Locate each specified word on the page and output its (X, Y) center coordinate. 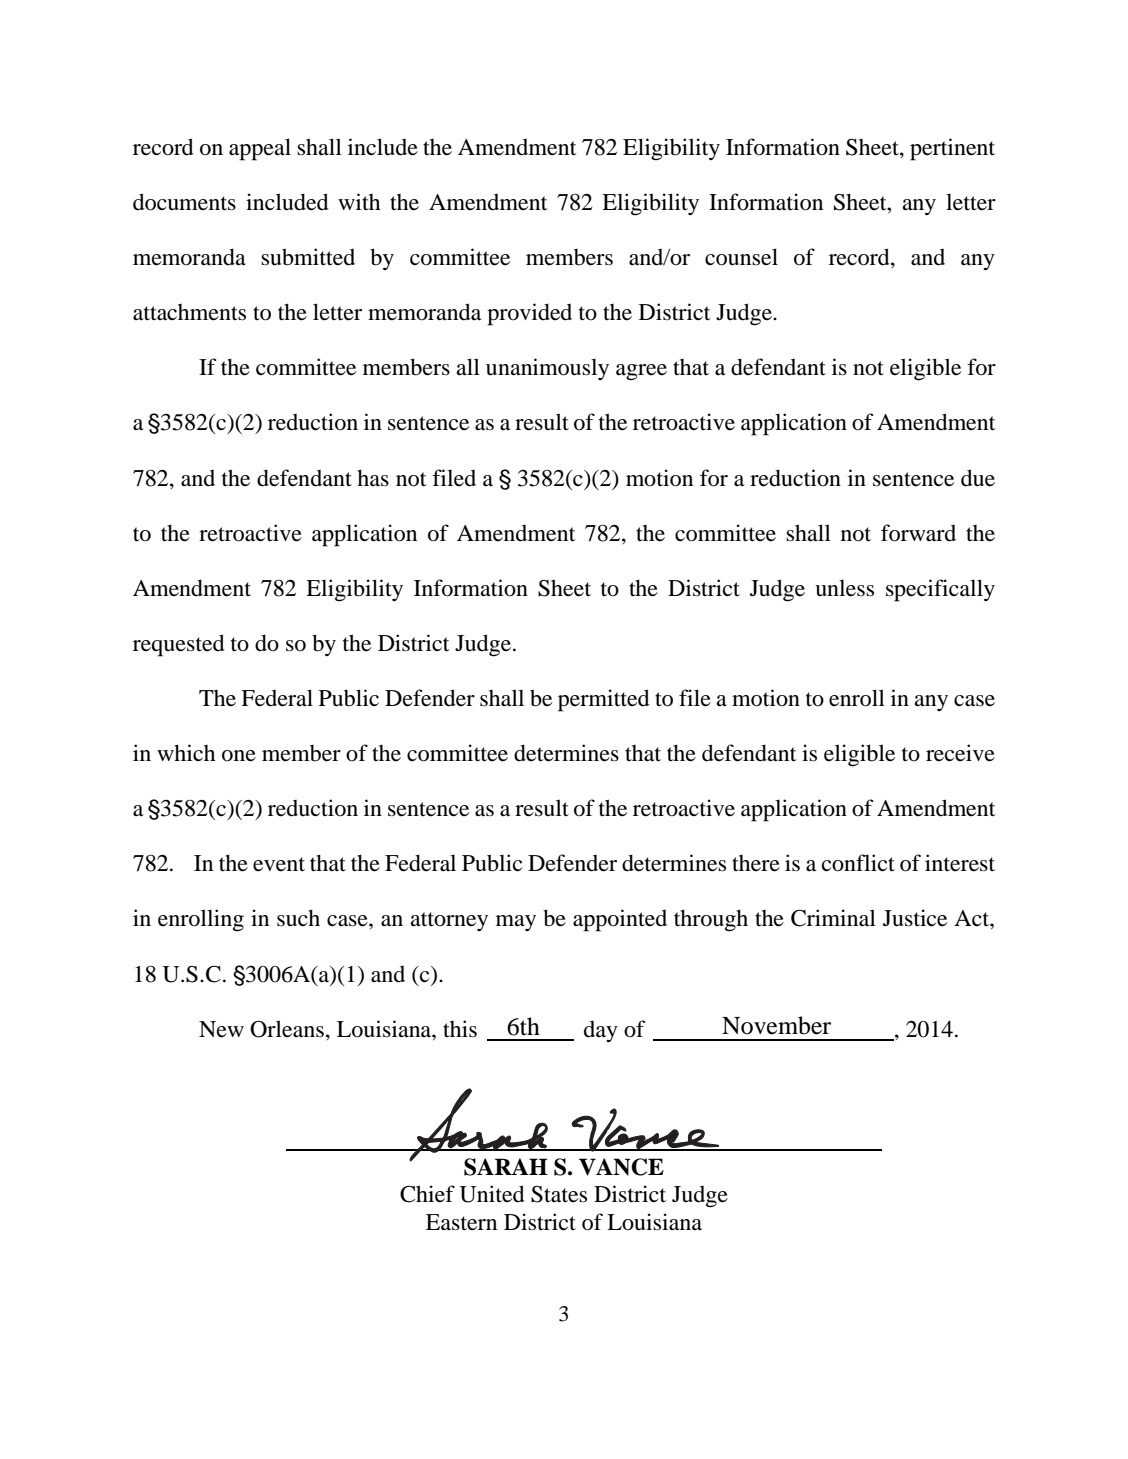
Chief (427, 1194)
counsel (741, 257)
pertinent (952, 149)
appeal (260, 149)
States (559, 1194)
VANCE (621, 1167)
